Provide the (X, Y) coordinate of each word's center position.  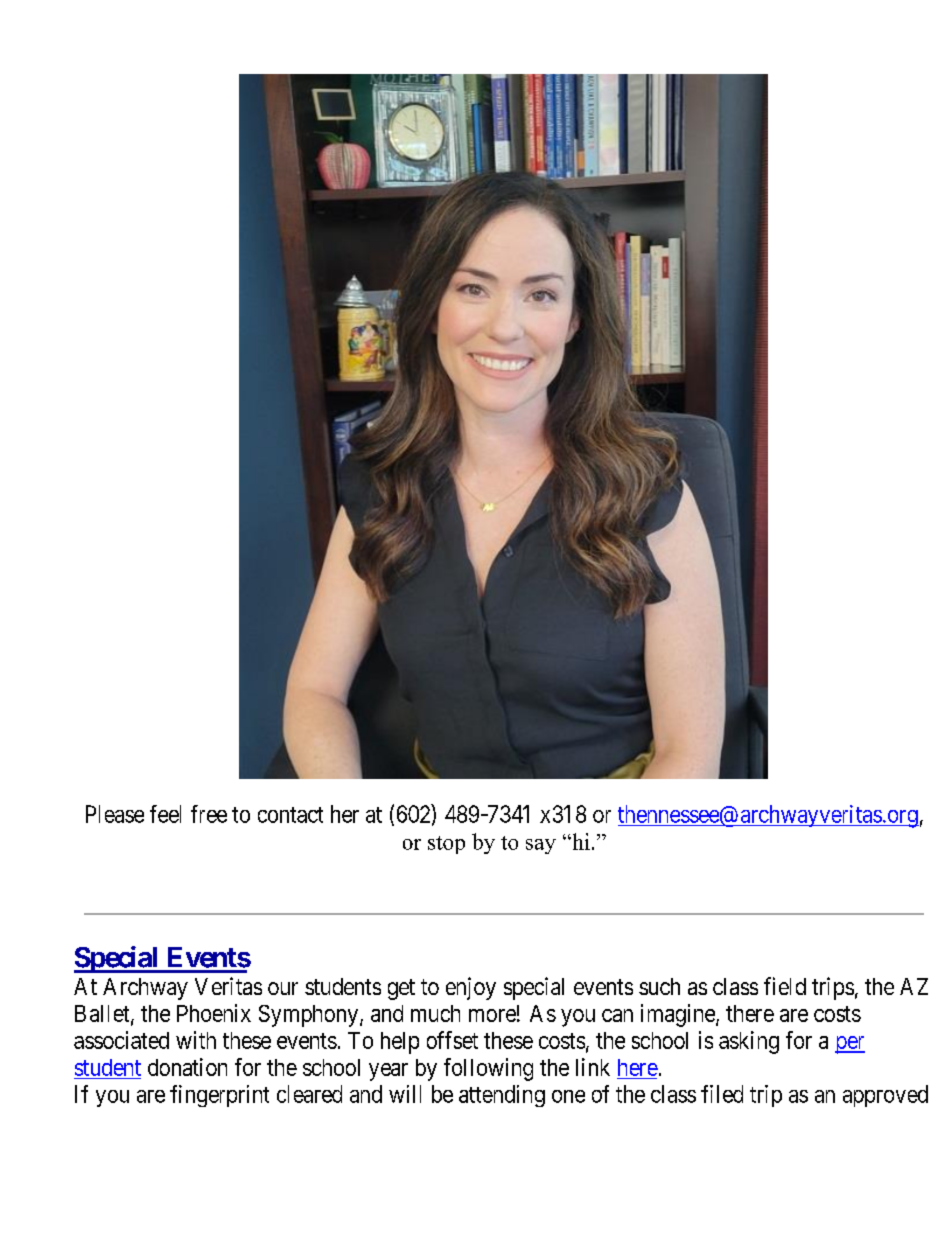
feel (165, 814)
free (209, 814)
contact (290, 815)
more (492, 1015)
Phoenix (214, 1013)
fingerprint (219, 1096)
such (659, 986)
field (785, 986)
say (541, 846)
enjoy (471, 988)
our (283, 988)
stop (446, 845)
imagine (679, 1015)
